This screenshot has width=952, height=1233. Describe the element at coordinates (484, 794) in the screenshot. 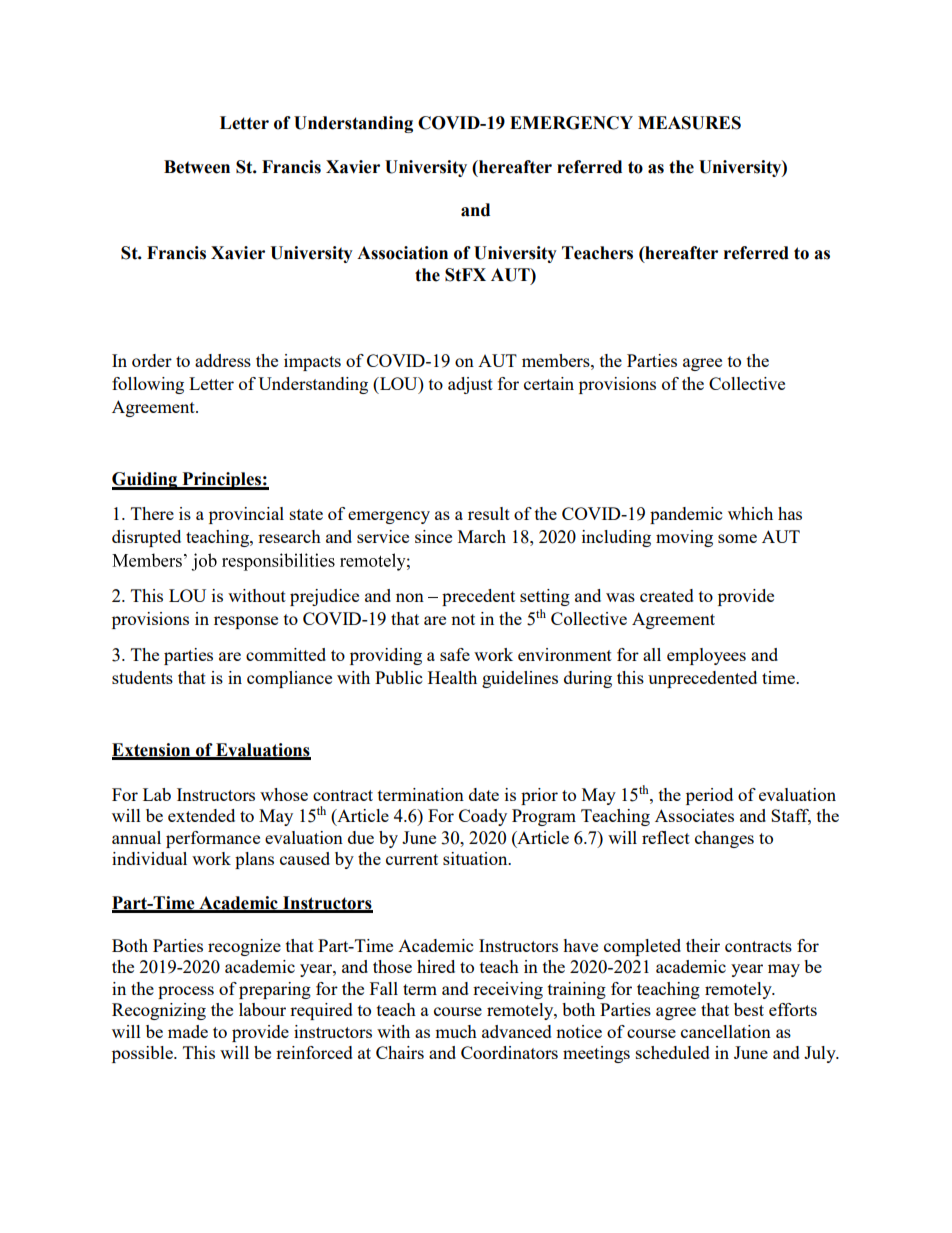

I see `date` at that location.
